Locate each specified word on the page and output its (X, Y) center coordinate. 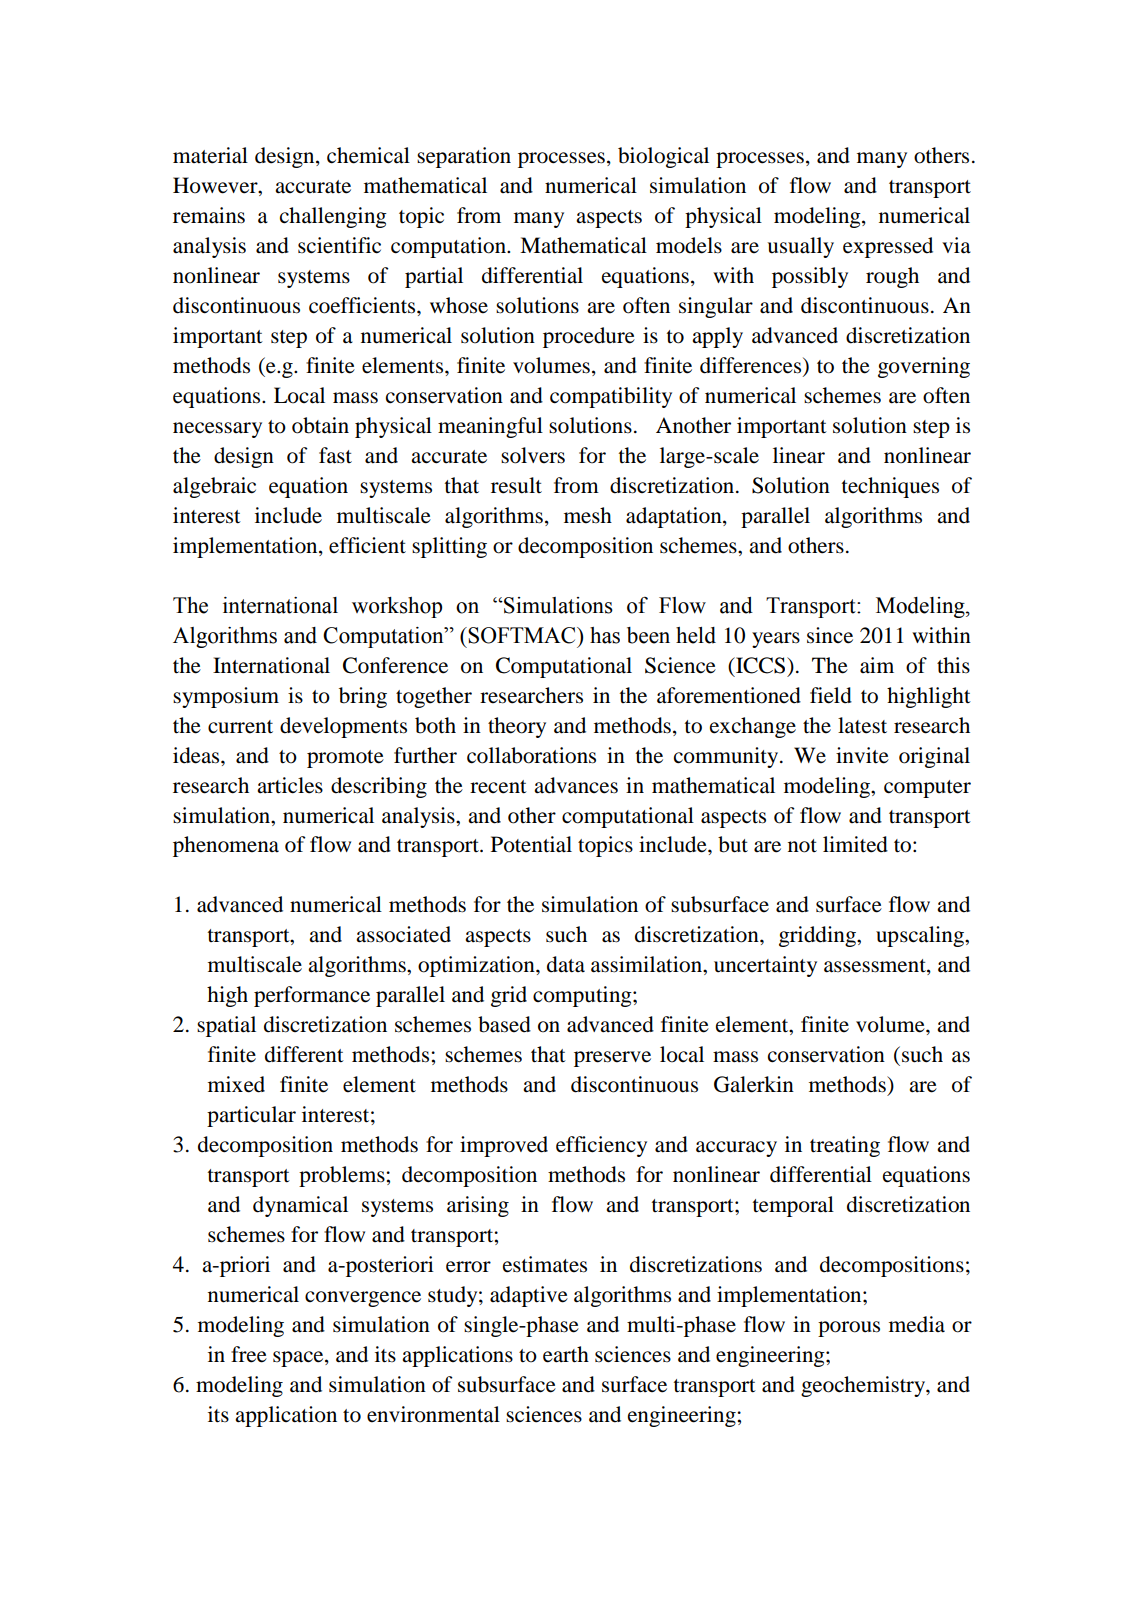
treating (845, 1146)
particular (251, 1116)
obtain (320, 425)
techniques (890, 487)
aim (877, 665)
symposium (226, 697)
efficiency (601, 1146)
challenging (333, 217)
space (299, 1359)
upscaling (921, 936)
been (648, 635)
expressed (888, 247)
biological (663, 157)
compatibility (611, 397)
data (566, 964)
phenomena (226, 846)
